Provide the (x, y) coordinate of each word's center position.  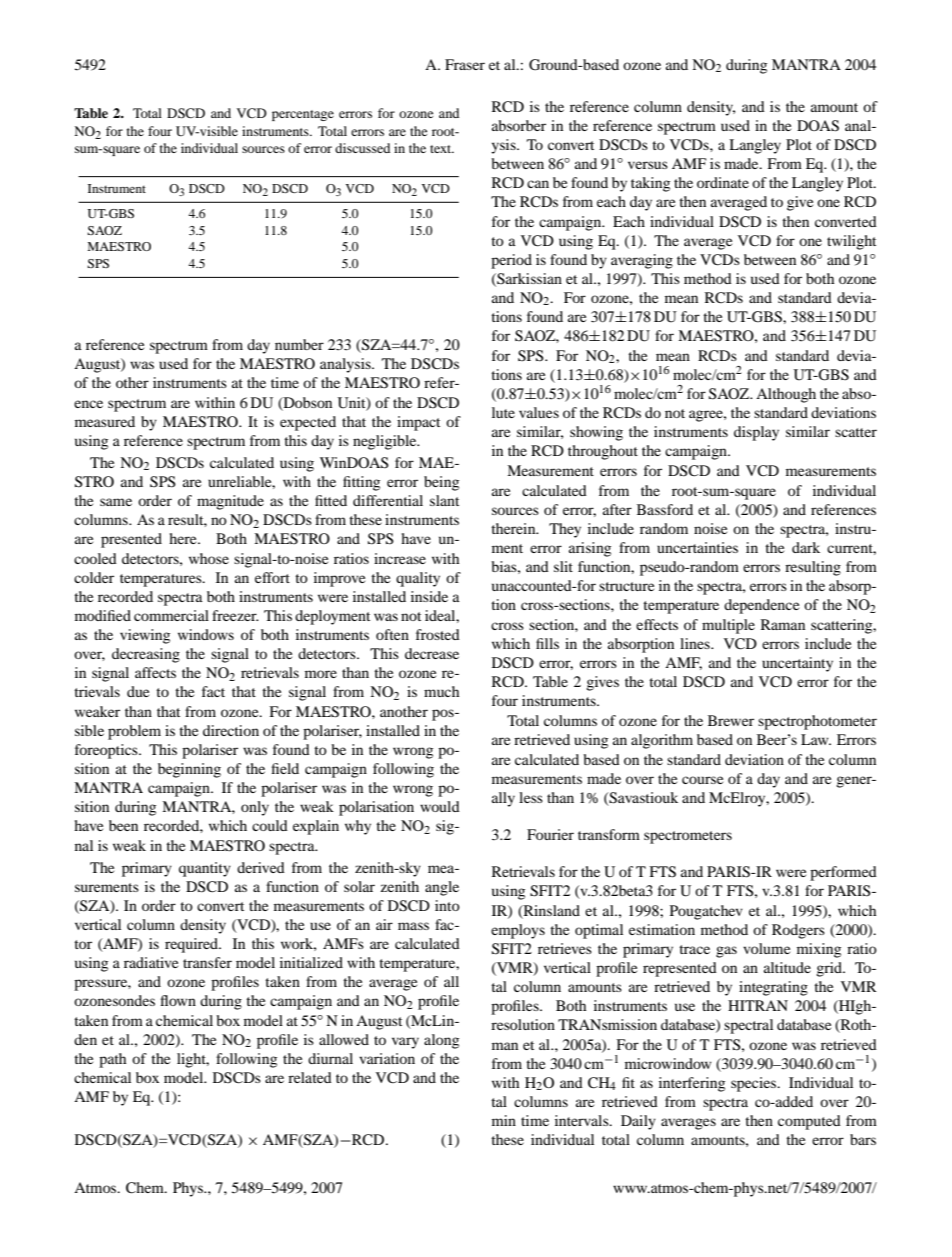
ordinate (723, 182)
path (112, 1060)
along (441, 1041)
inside (429, 596)
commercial (171, 615)
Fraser (465, 64)
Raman (783, 624)
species (755, 1084)
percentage (303, 115)
